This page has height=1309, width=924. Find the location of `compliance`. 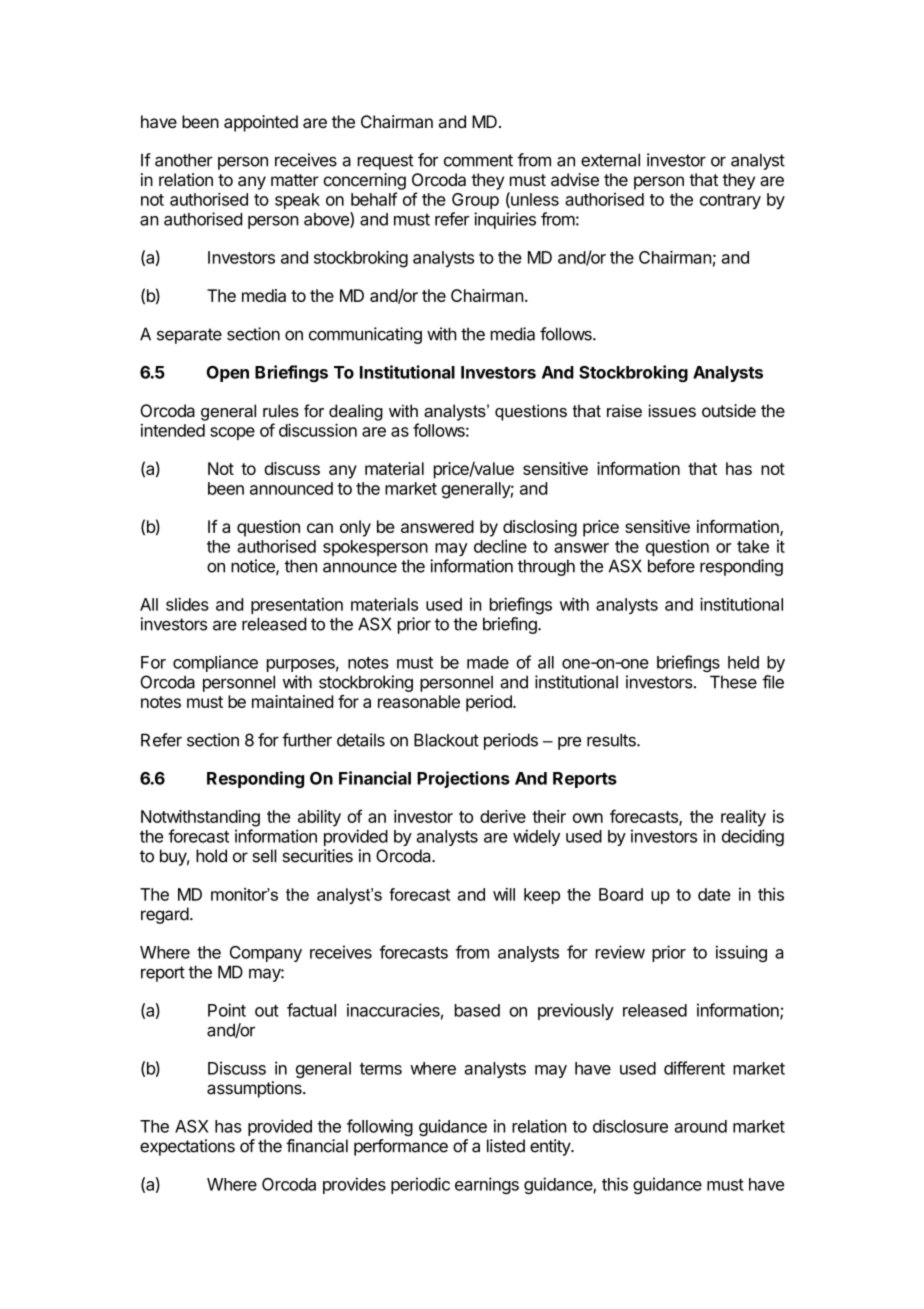

compliance is located at coordinates (215, 663).
